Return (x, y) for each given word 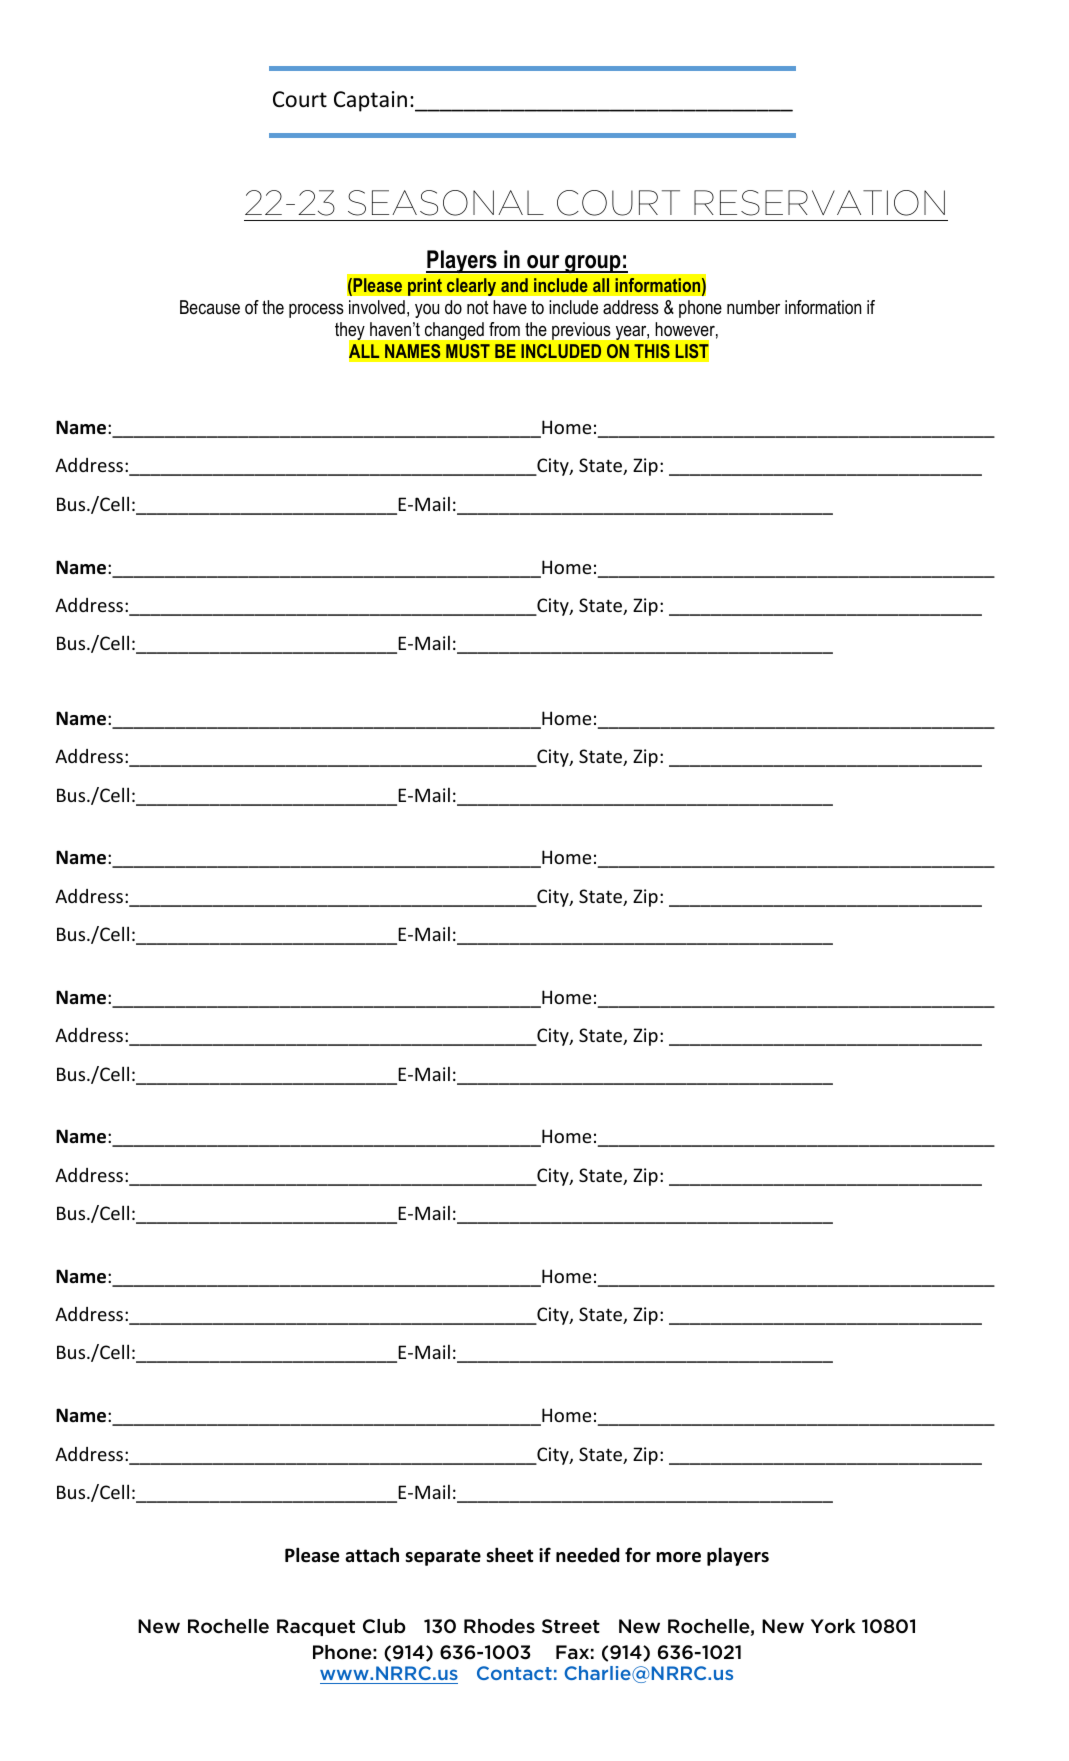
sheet (509, 1555)
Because (210, 307)
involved (377, 307)
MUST (468, 351)
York (833, 1626)
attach (372, 1554)
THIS (652, 351)
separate (443, 1557)
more (678, 1557)
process (316, 310)
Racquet (316, 1627)
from (504, 329)
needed (588, 1555)
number (753, 307)
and (514, 285)
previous (581, 331)
